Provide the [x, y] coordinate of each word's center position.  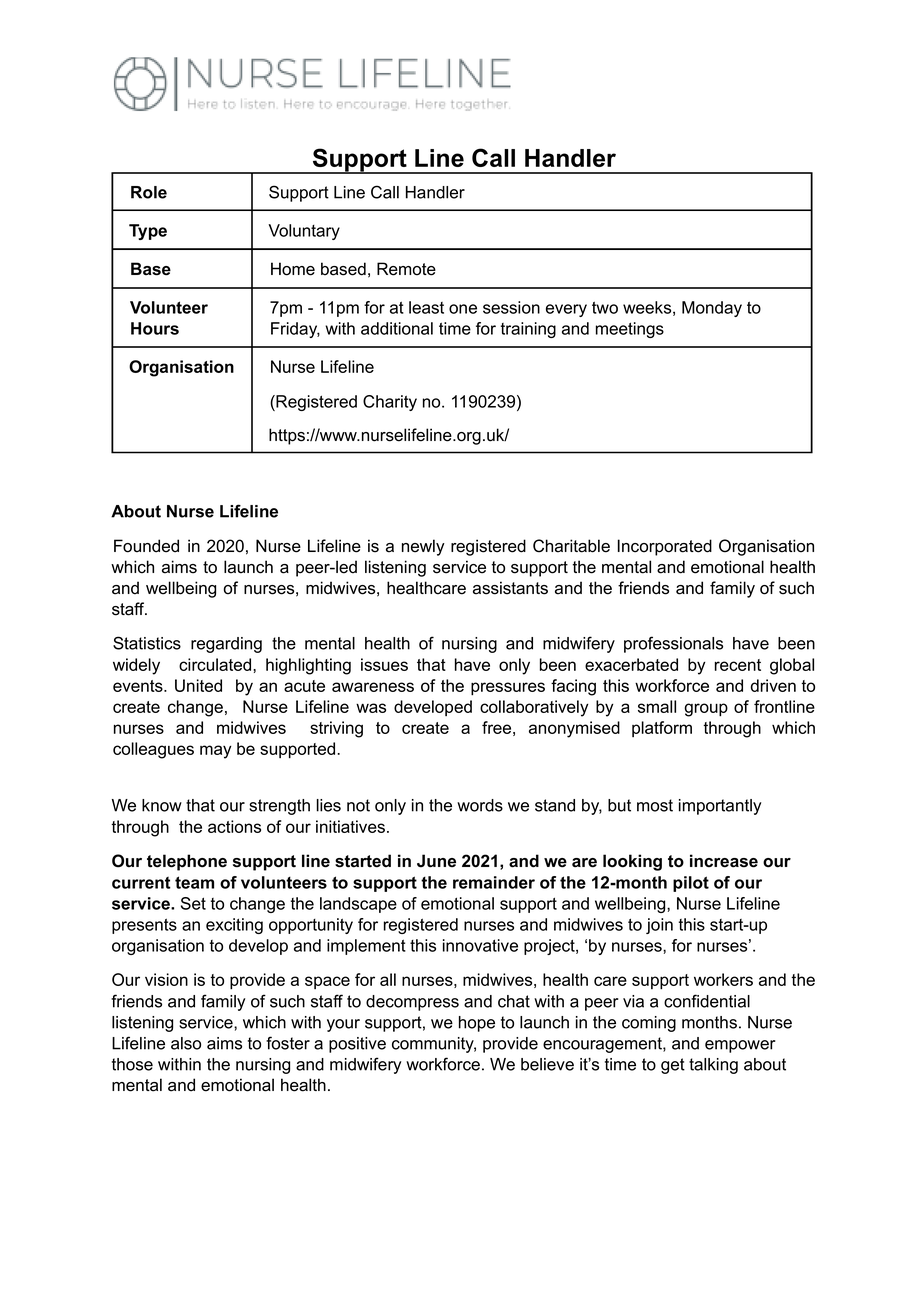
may [215, 752]
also [186, 1043]
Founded [146, 546]
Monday [712, 309]
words [480, 805]
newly [423, 547]
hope [477, 1024]
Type [148, 232]
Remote [406, 269]
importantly [720, 807]
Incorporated [665, 547]
